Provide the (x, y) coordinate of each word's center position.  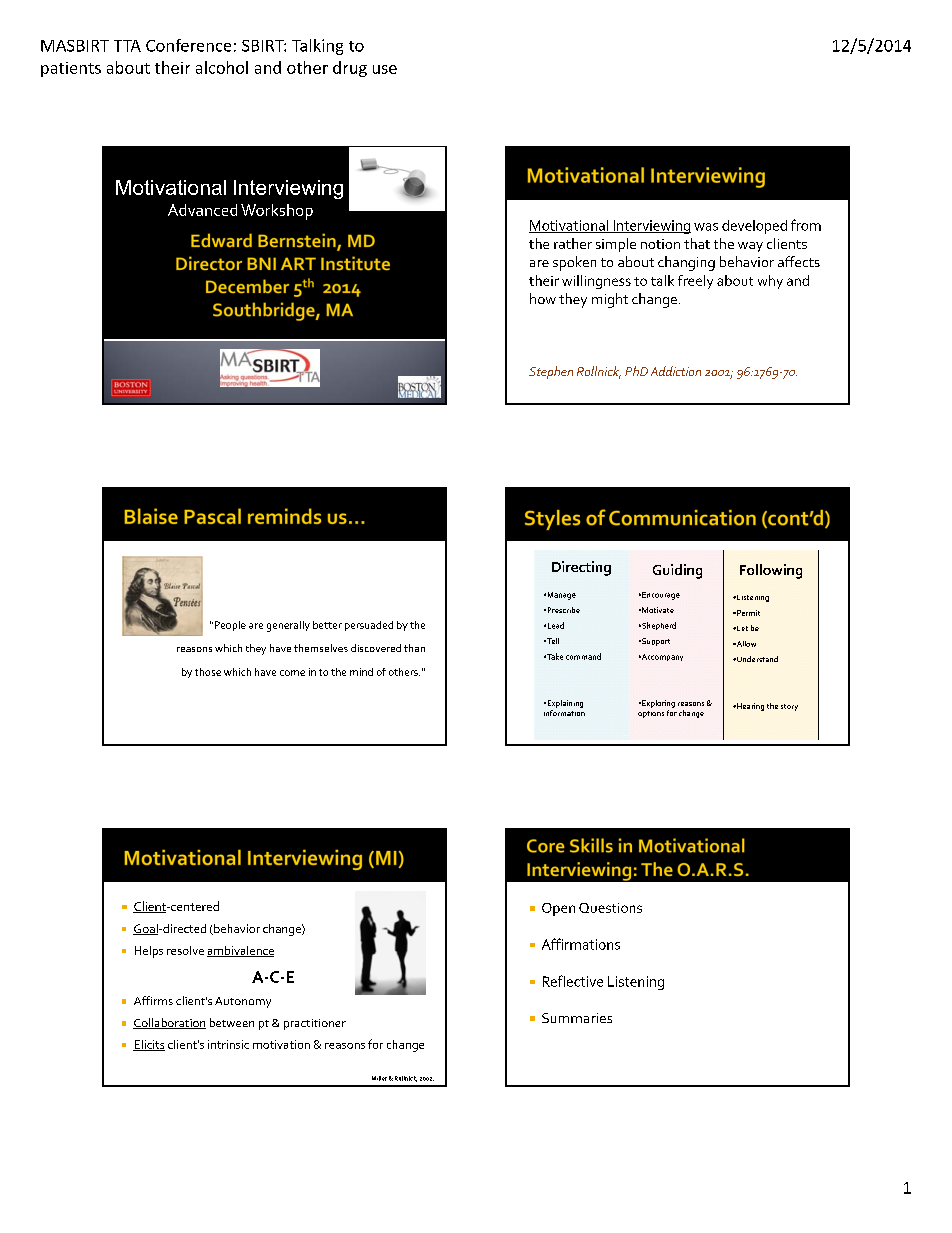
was (706, 227)
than (414, 648)
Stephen (551, 372)
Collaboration (169, 1023)
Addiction (676, 371)
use (385, 69)
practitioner (315, 1024)
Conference (188, 45)
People (229, 626)
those (208, 672)
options (651, 714)
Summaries (577, 1018)
